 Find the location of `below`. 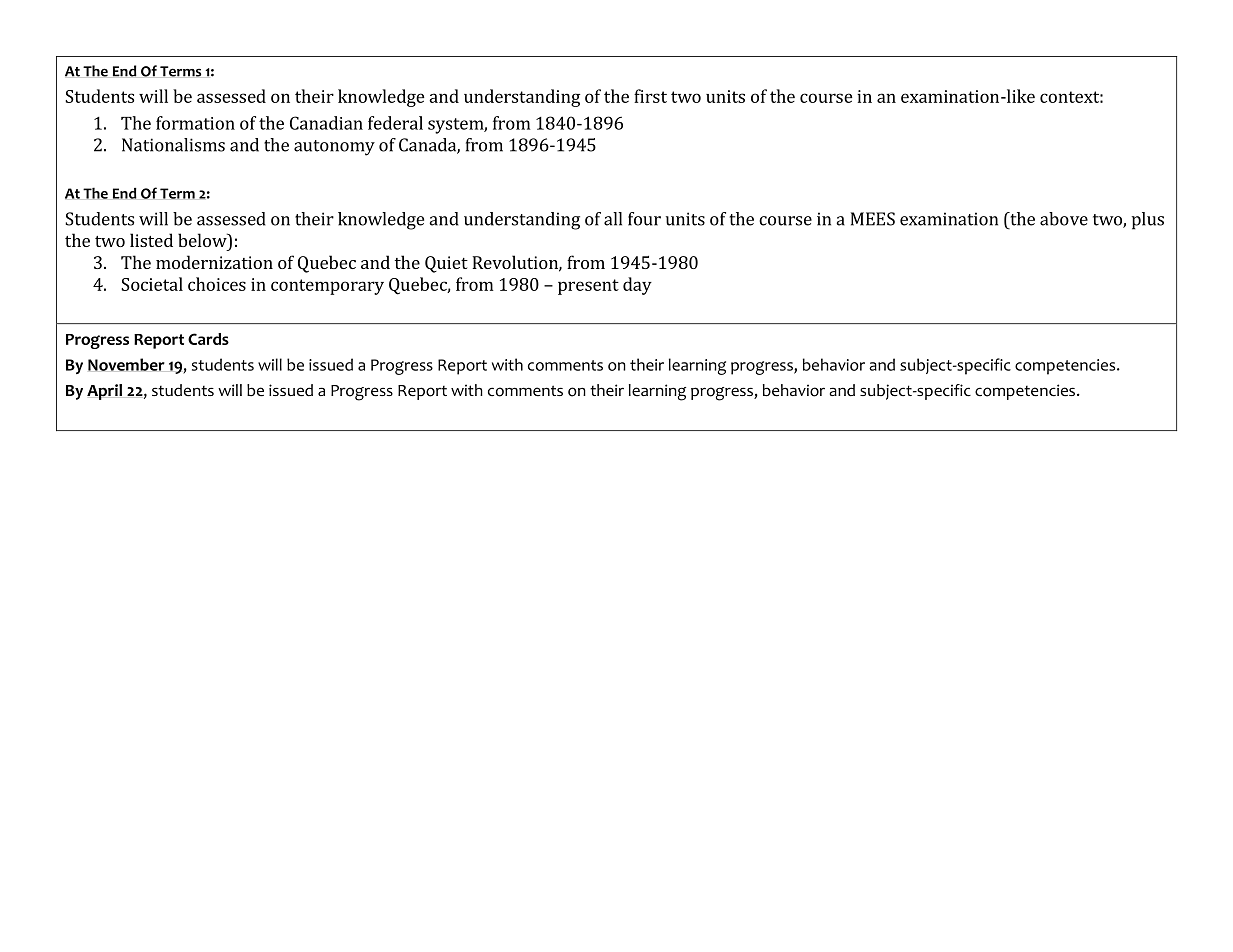

below is located at coordinates (203, 241).
